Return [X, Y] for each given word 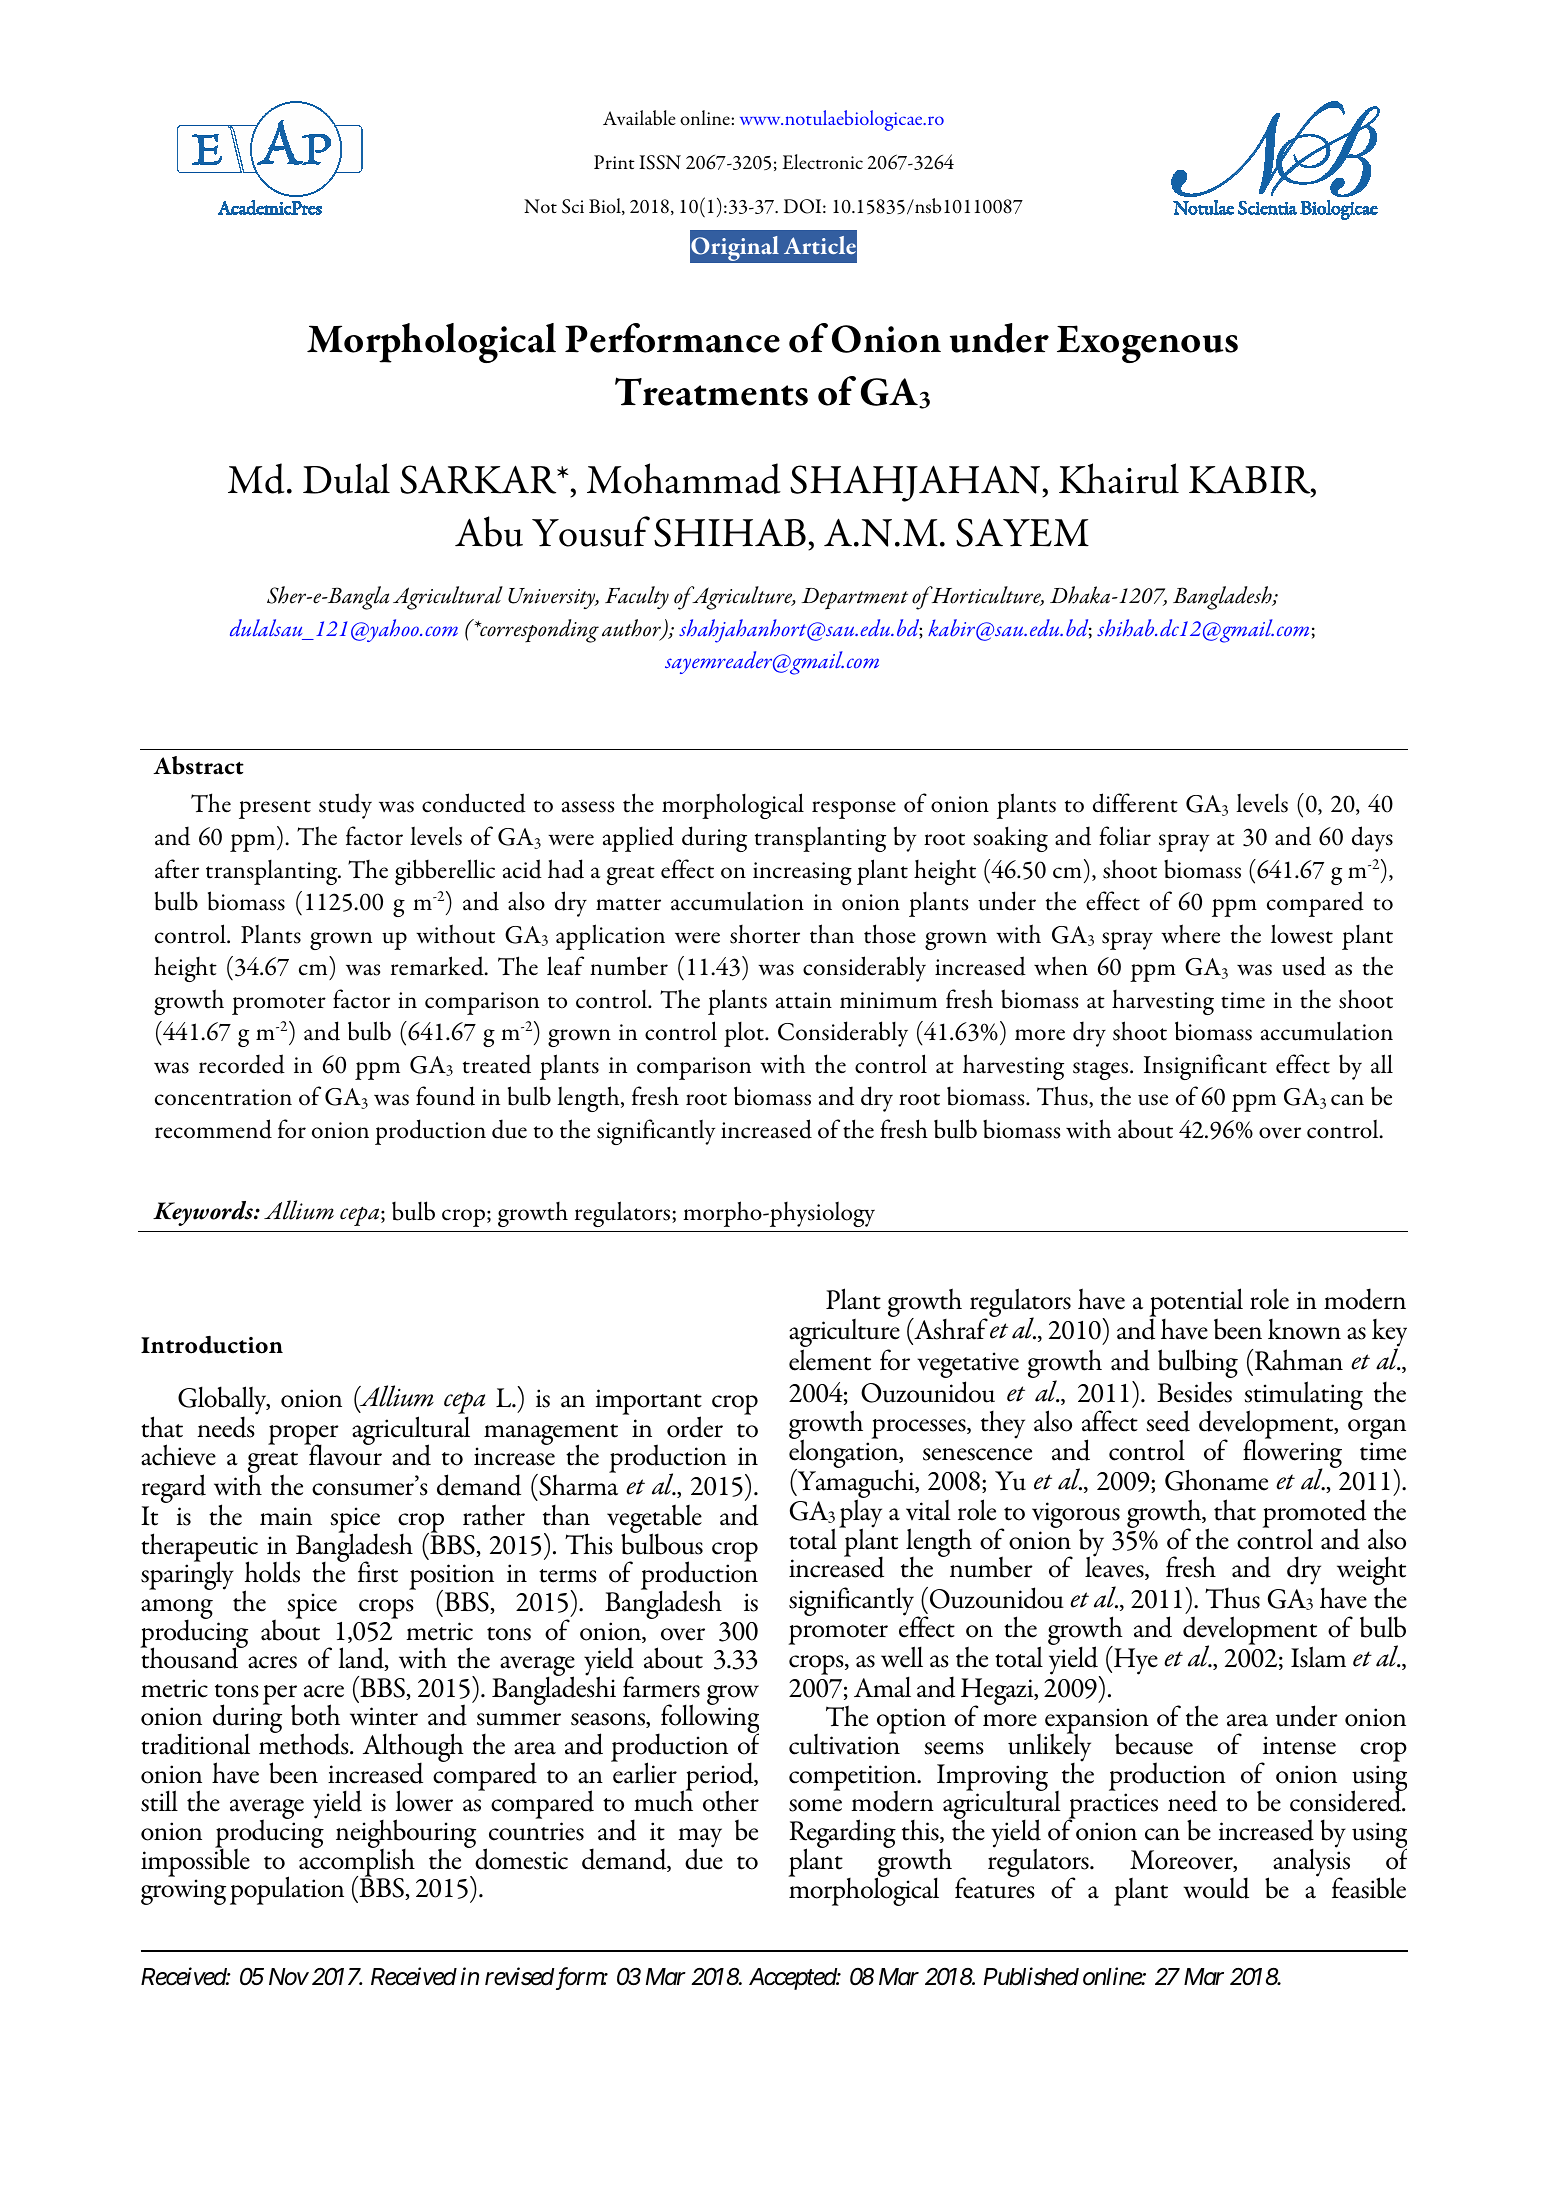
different [1135, 803]
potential [1196, 1303]
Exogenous [1147, 344]
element [830, 1360]
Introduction [212, 1345]
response [854, 810]
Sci [573, 206]
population [287, 1890]
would [1216, 1888]
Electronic [822, 161]
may [700, 1839]
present [275, 809]
